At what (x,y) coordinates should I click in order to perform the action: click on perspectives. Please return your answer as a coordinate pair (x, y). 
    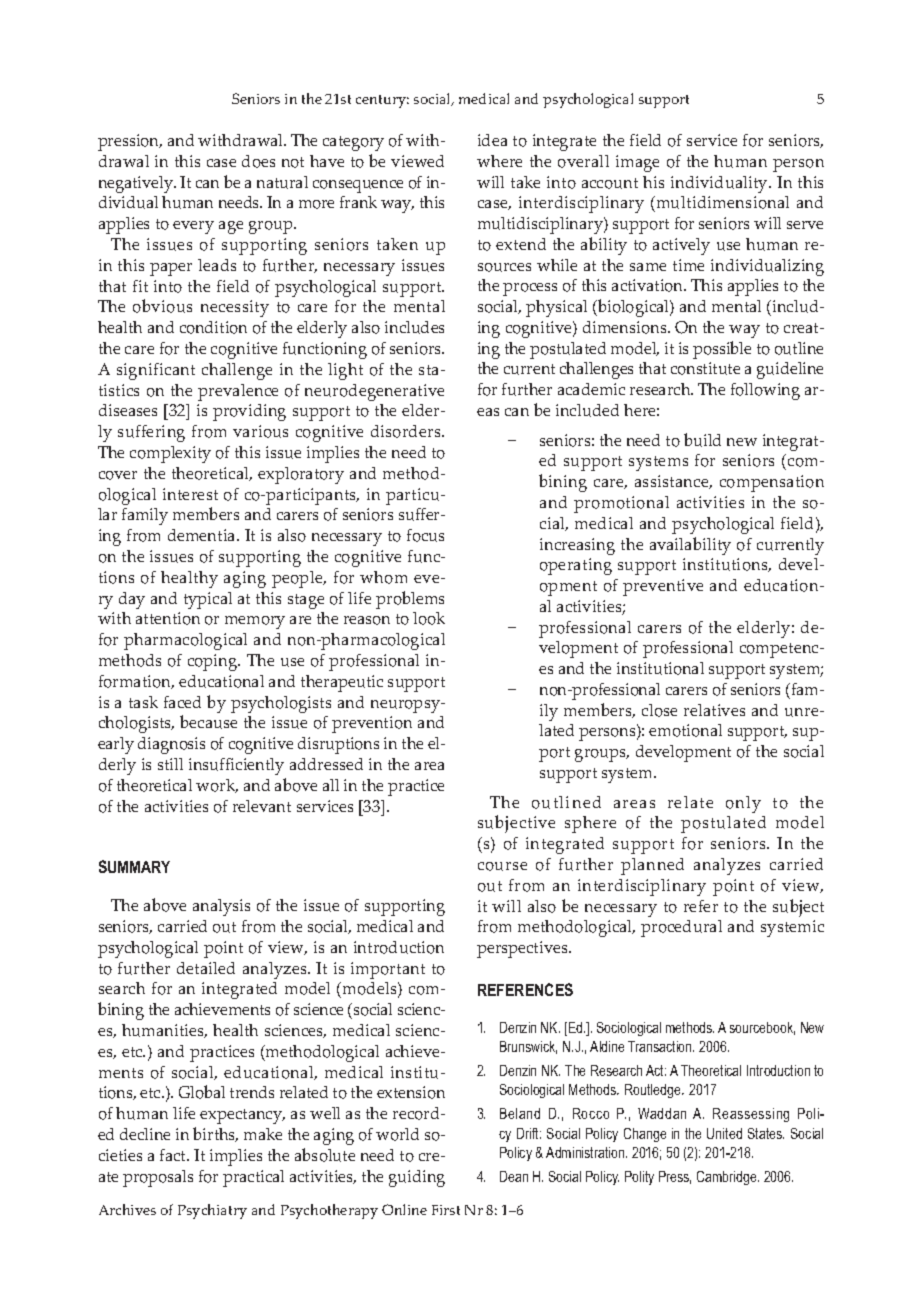
    Looking at the image, I should click on (523, 949).
